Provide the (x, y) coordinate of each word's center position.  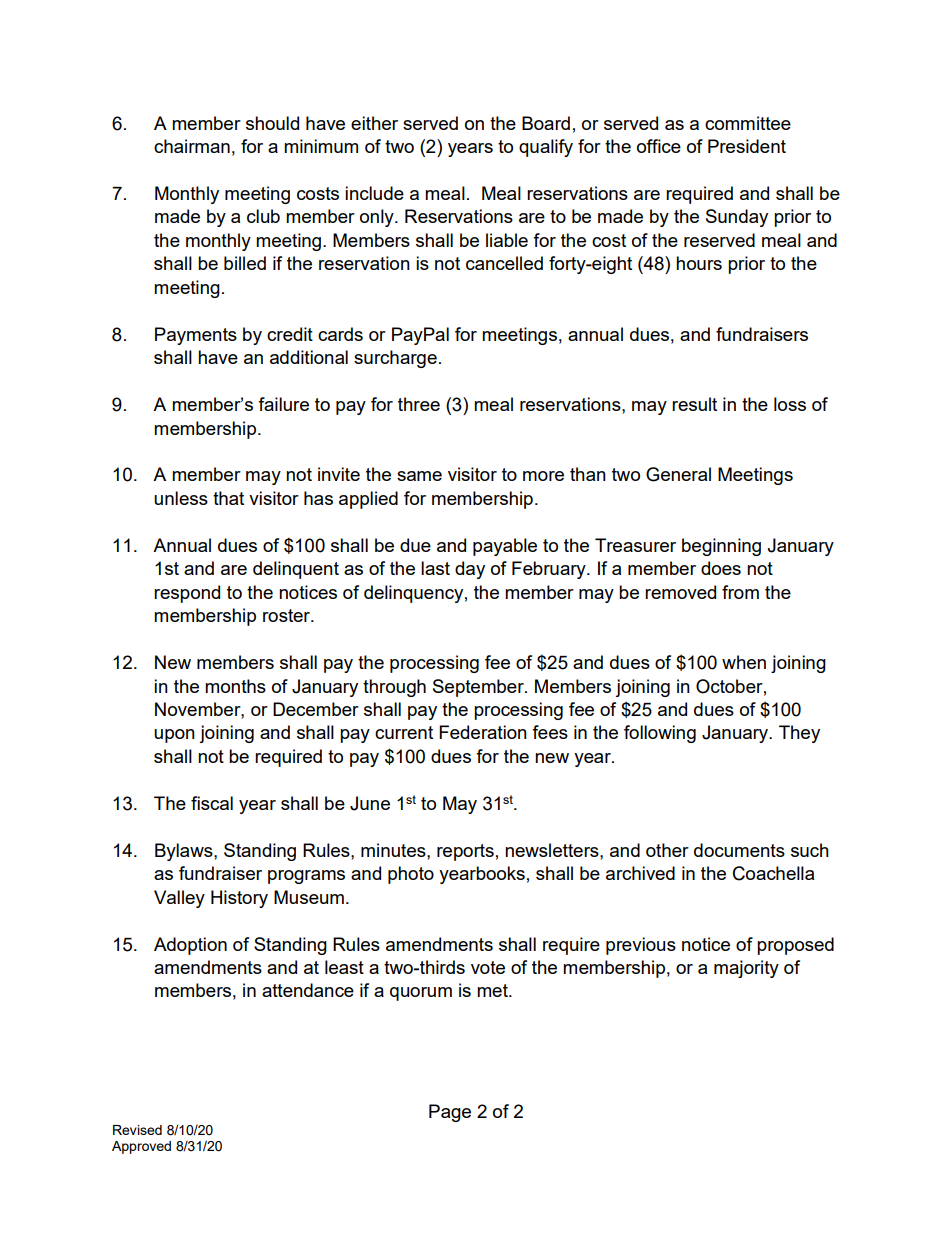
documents (739, 850)
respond (187, 594)
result (694, 404)
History (239, 899)
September (479, 688)
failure (283, 404)
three (419, 404)
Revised (137, 1130)
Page (450, 1113)
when (744, 662)
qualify (546, 148)
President (747, 146)
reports (465, 852)
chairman (192, 146)
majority (746, 969)
